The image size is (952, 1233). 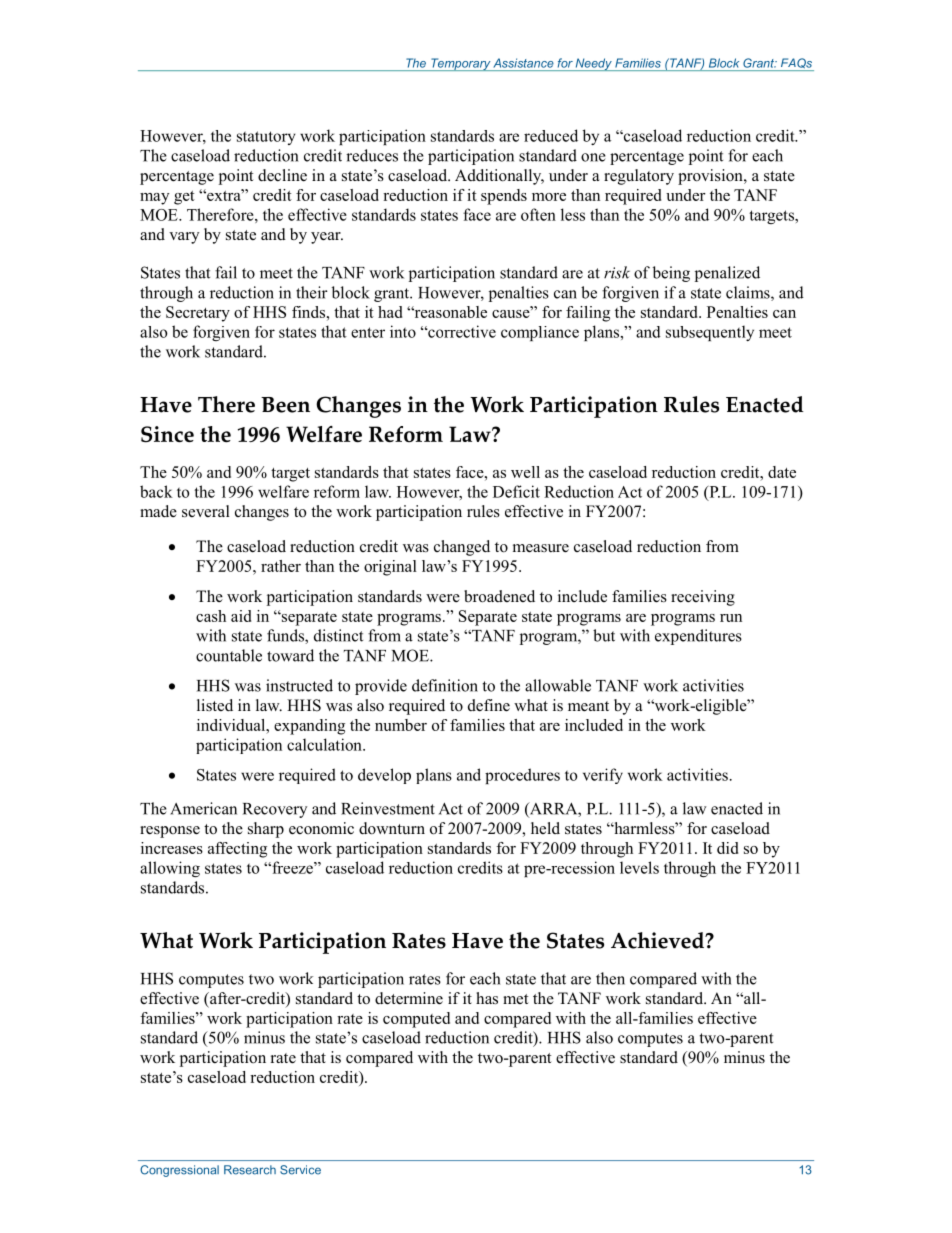 I want to click on receiving, so click(x=703, y=598).
